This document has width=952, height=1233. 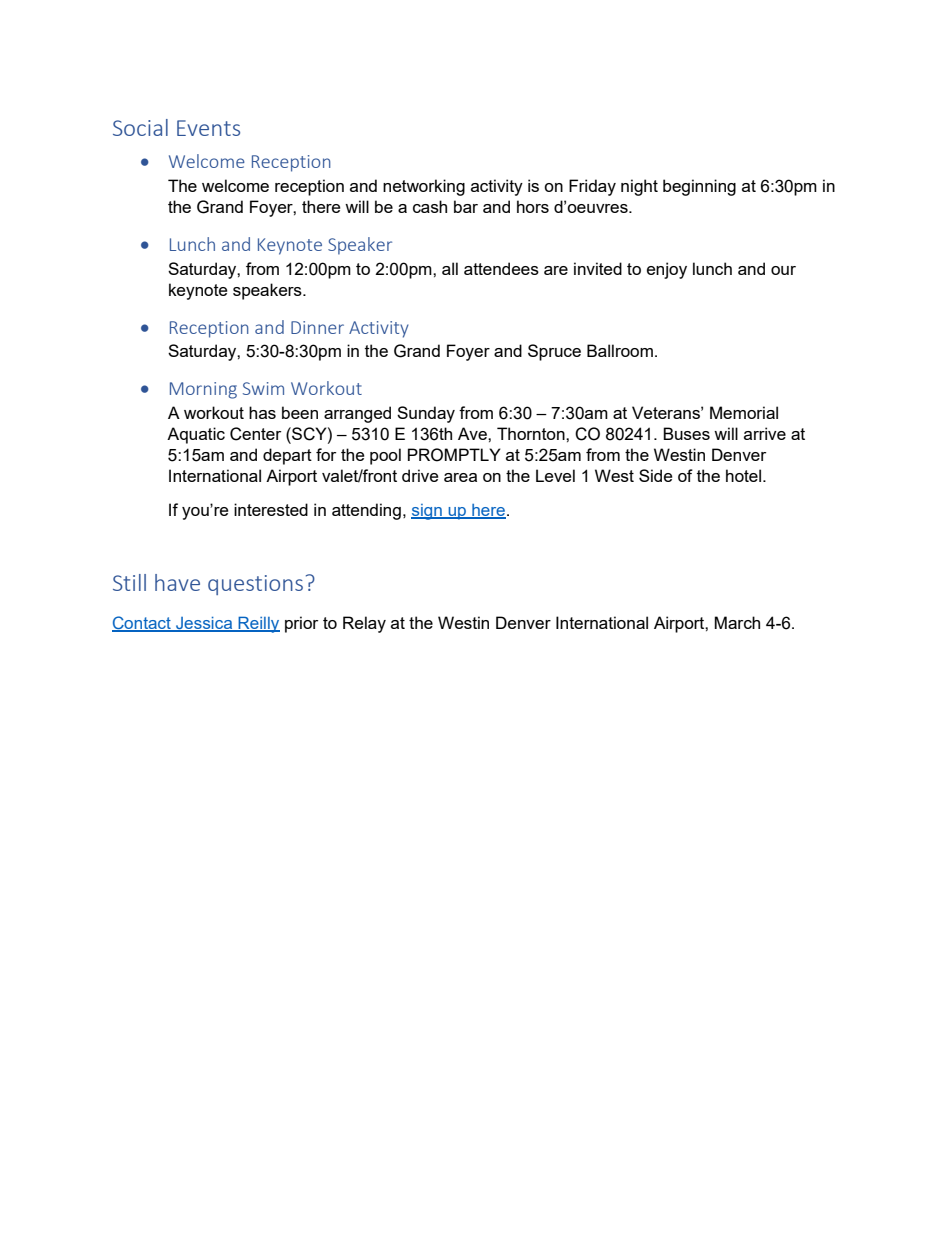 What do you see at coordinates (501, 268) in the document?
I see `attendees` at bounding box center [501, 268].
